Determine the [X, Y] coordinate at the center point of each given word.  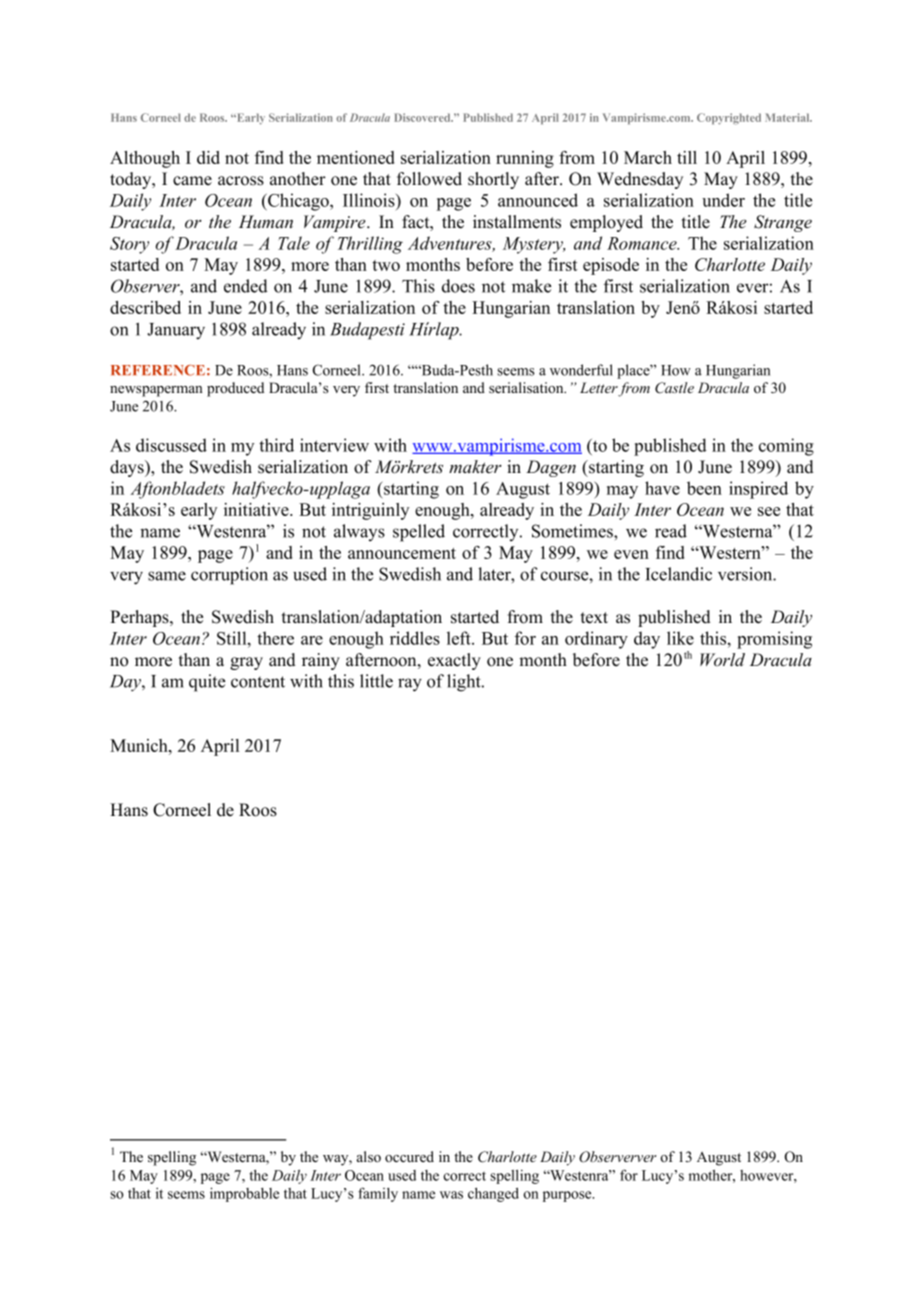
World [722, 659]
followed [429, 179]
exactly [454, 661]
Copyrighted [729, 119]
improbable [244, 1194]
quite [207, 683]
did [208, 157]
